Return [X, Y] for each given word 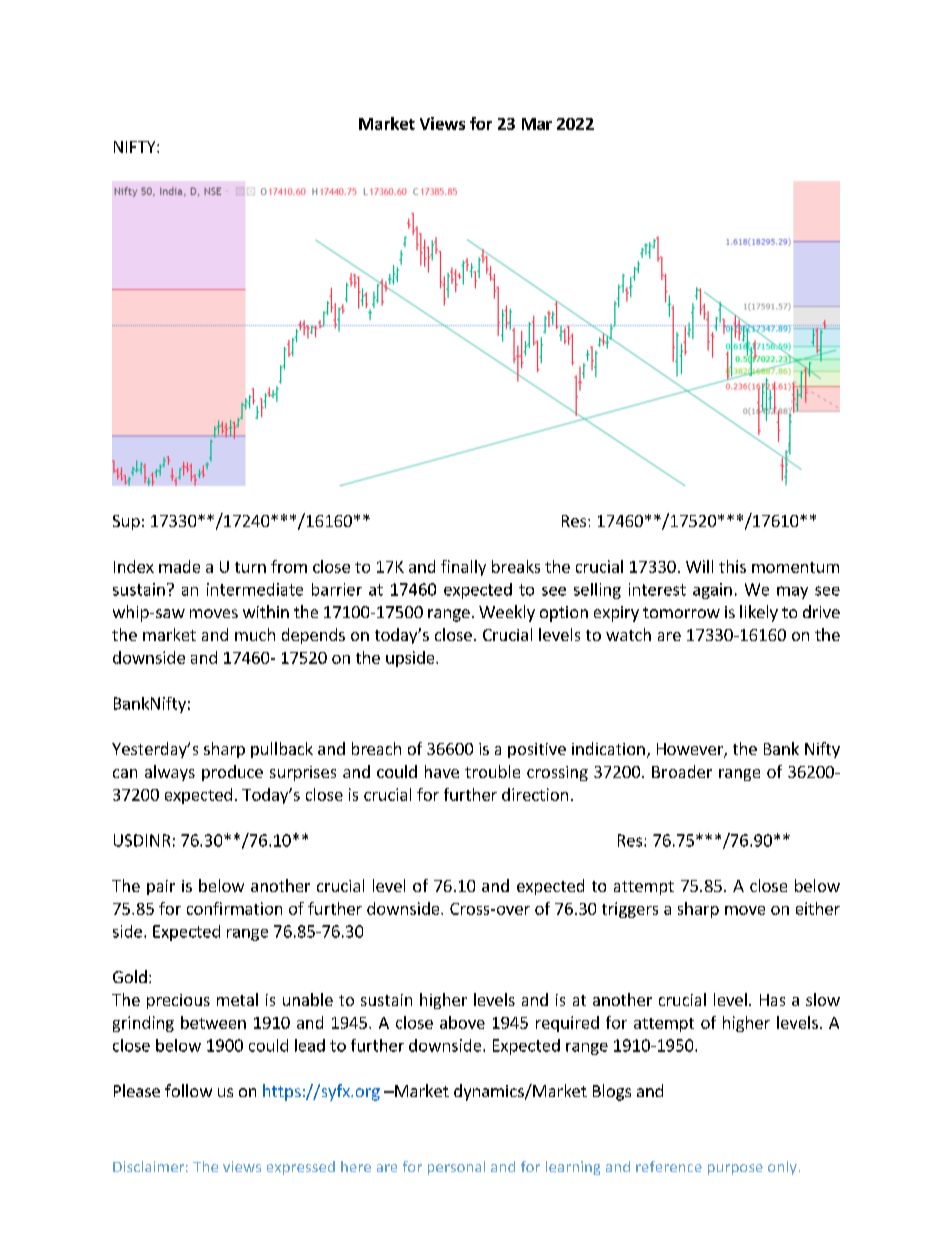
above [462, 1022]
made [179, 566]
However [691, 750]
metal [237, 999]
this [732, 566]
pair [161, 887]
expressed [301, 1168]
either [818, 908]
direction [535, 794]
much [255, 634]
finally [463, 568]
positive [537, 750]
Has [772, 1000]
